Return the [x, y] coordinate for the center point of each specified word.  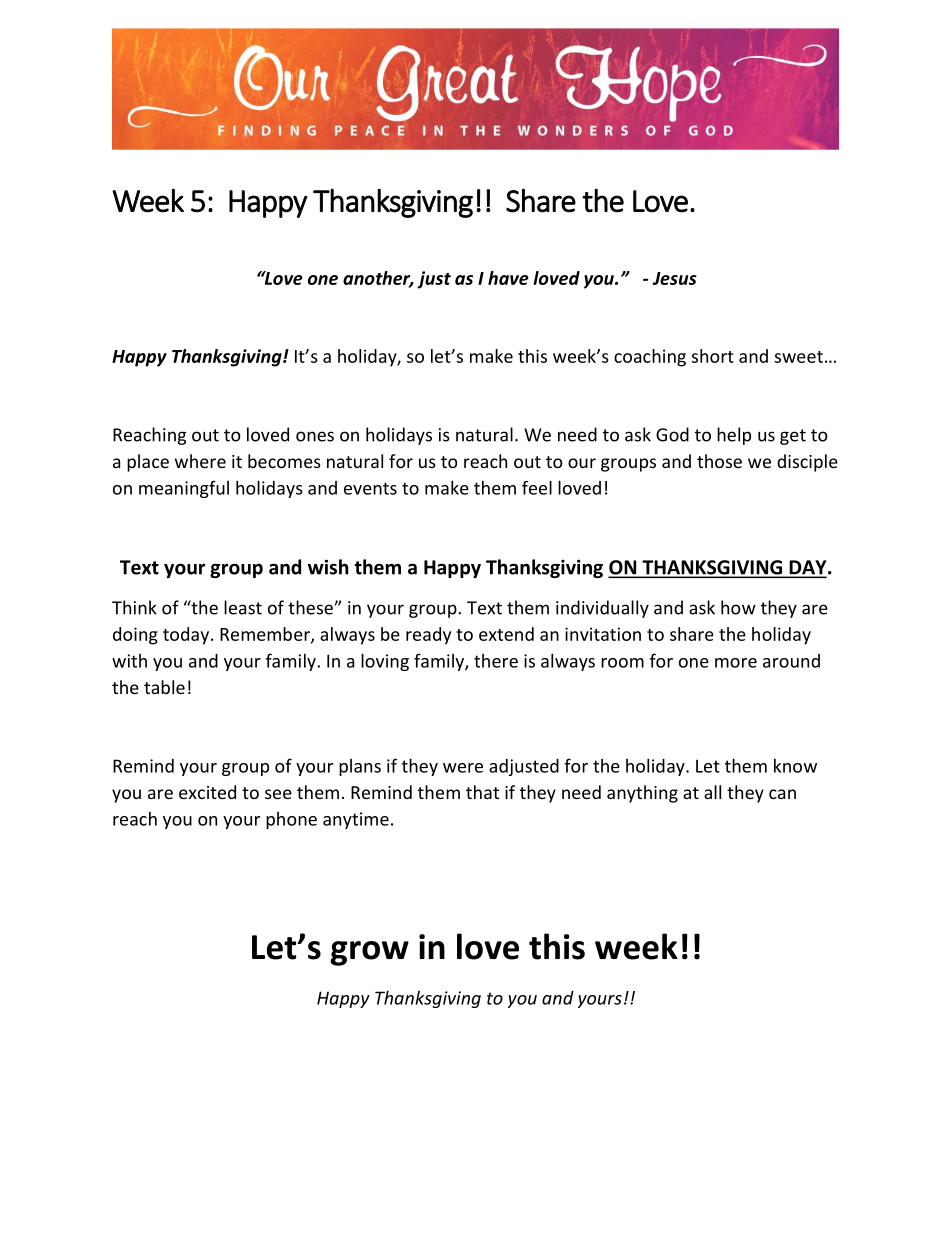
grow [369, 953]
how [738, 607]
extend [506, 634]
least [243, 607]
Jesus [675, 278]
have [508, 278]
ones [315, 436]
